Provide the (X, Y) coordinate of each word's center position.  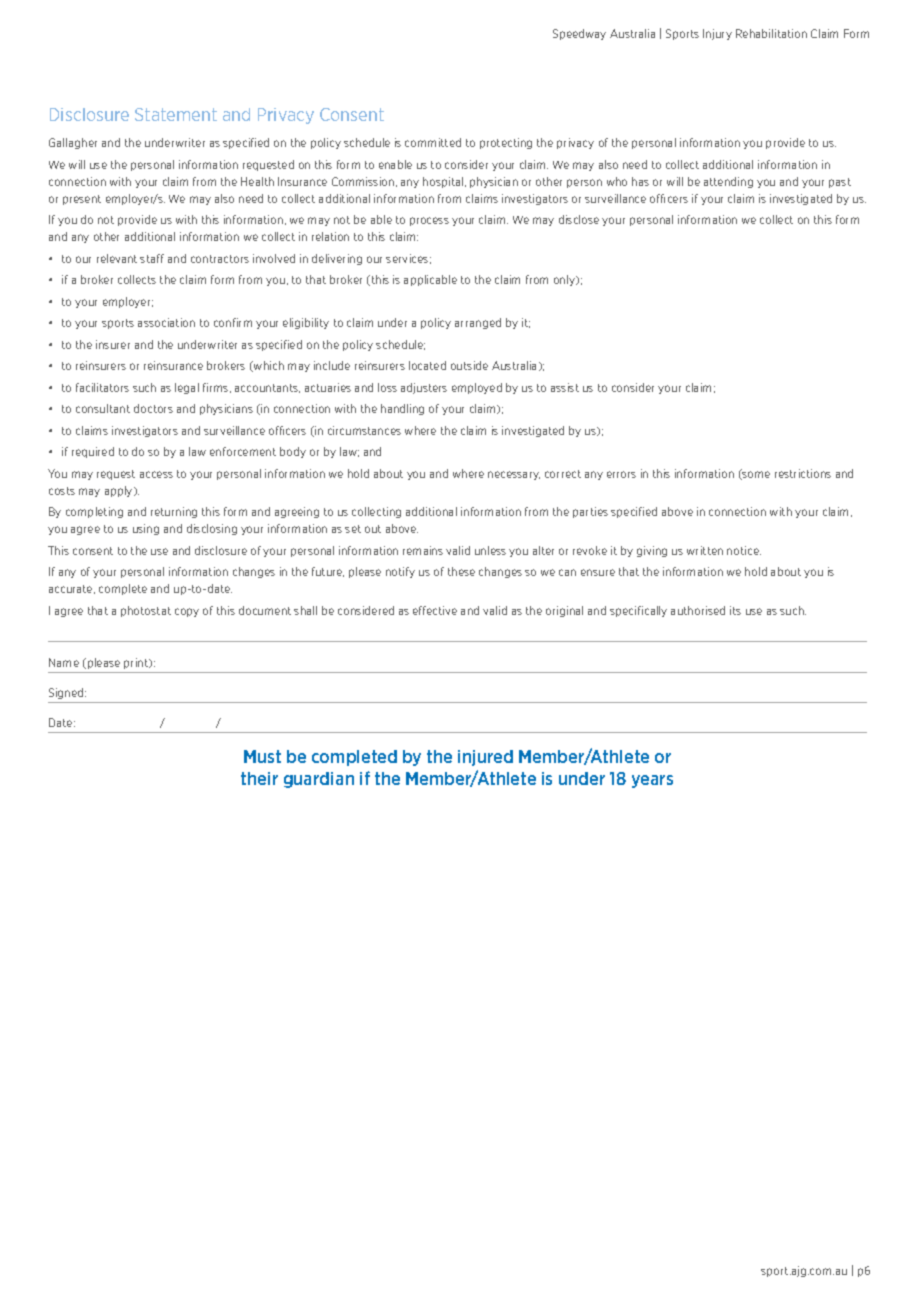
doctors (153, 408)
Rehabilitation (771, 33)
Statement (176, 114)
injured (485, 758)
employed (477, 388)
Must (262, 756)
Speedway (579, 34)
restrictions (803, 473)
